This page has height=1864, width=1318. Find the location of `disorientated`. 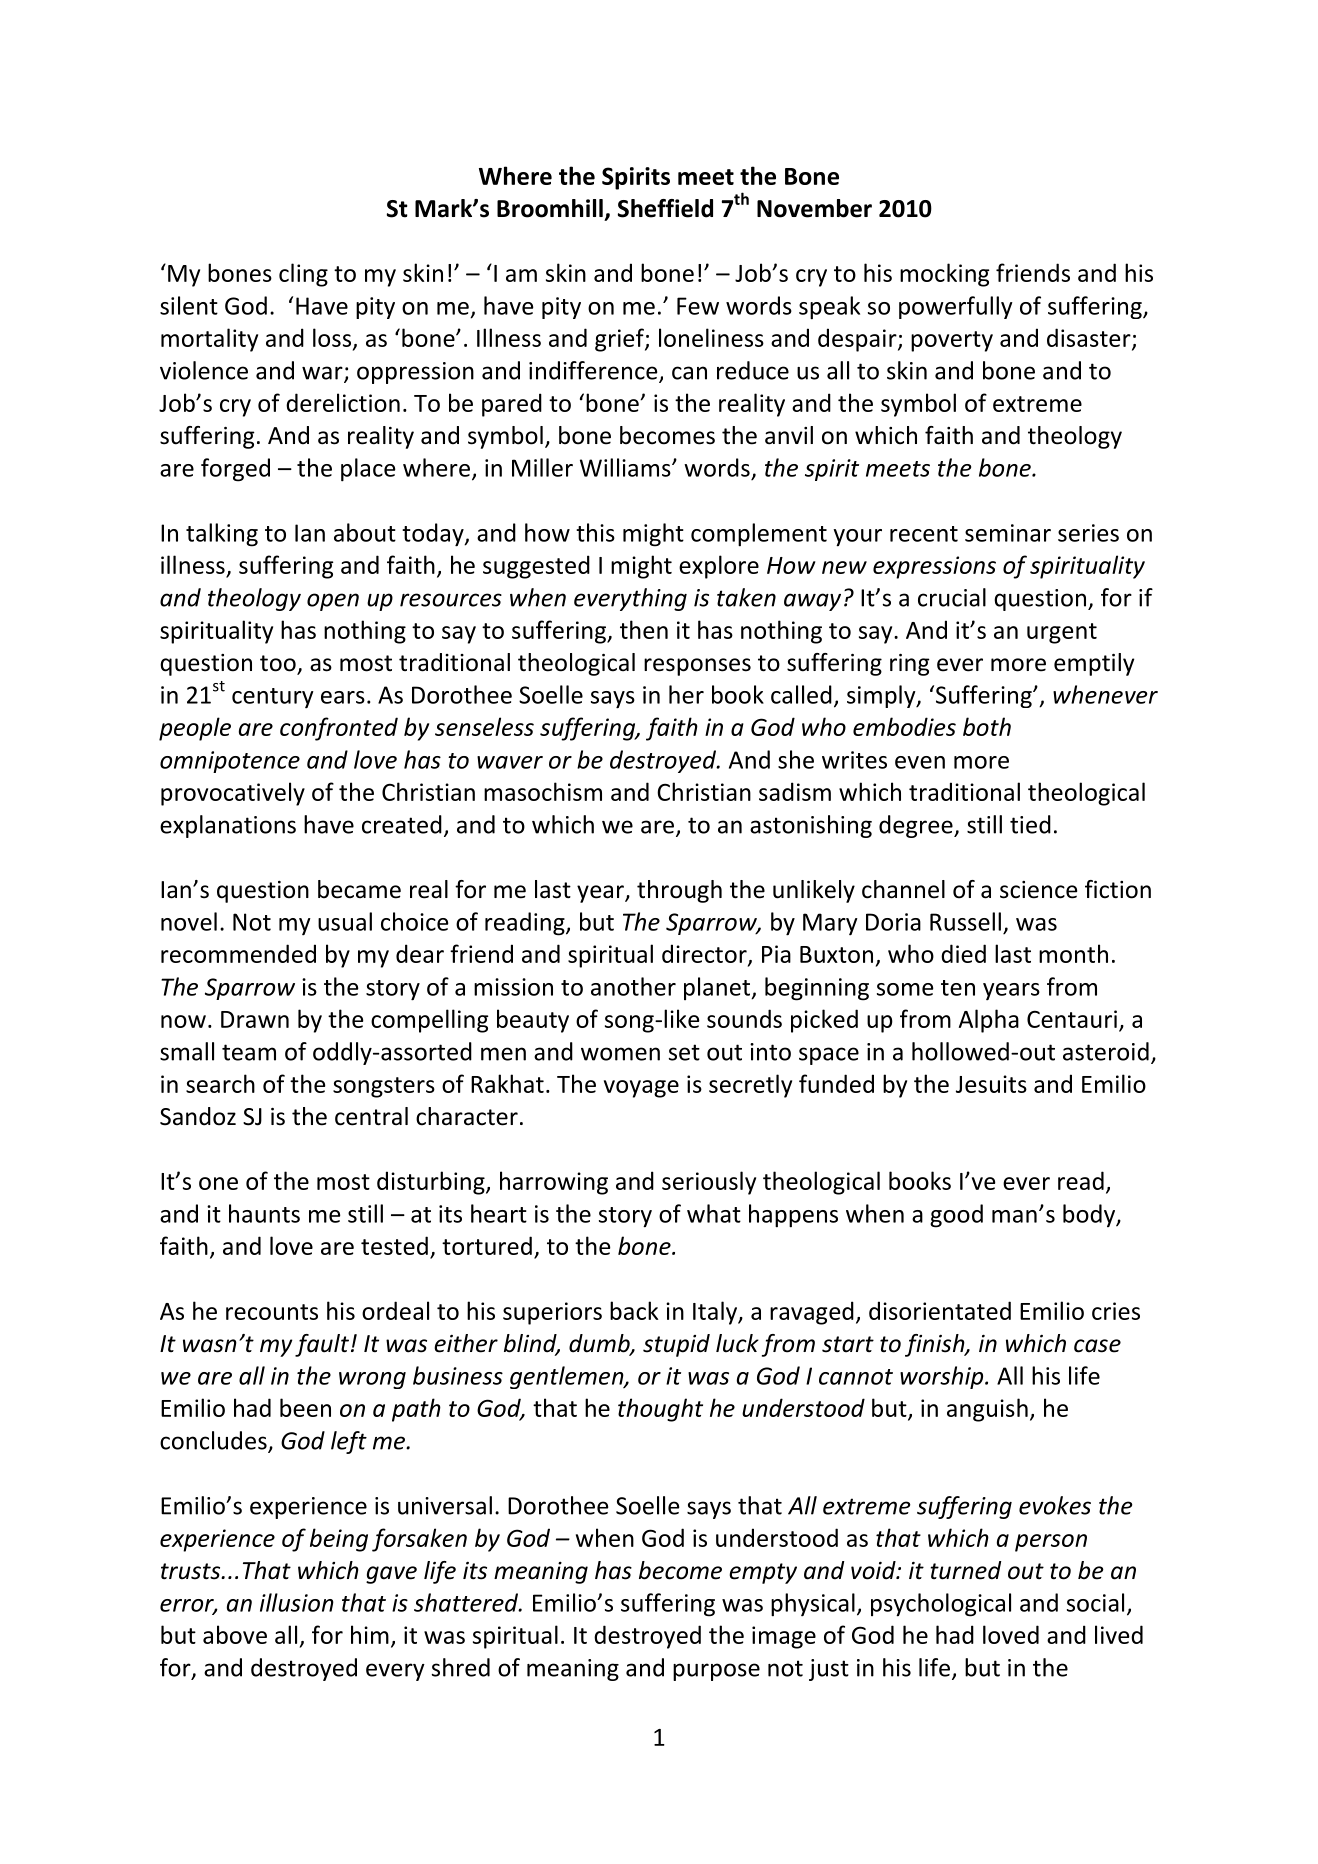

disorientated is located at coordinates (940, 1310).
